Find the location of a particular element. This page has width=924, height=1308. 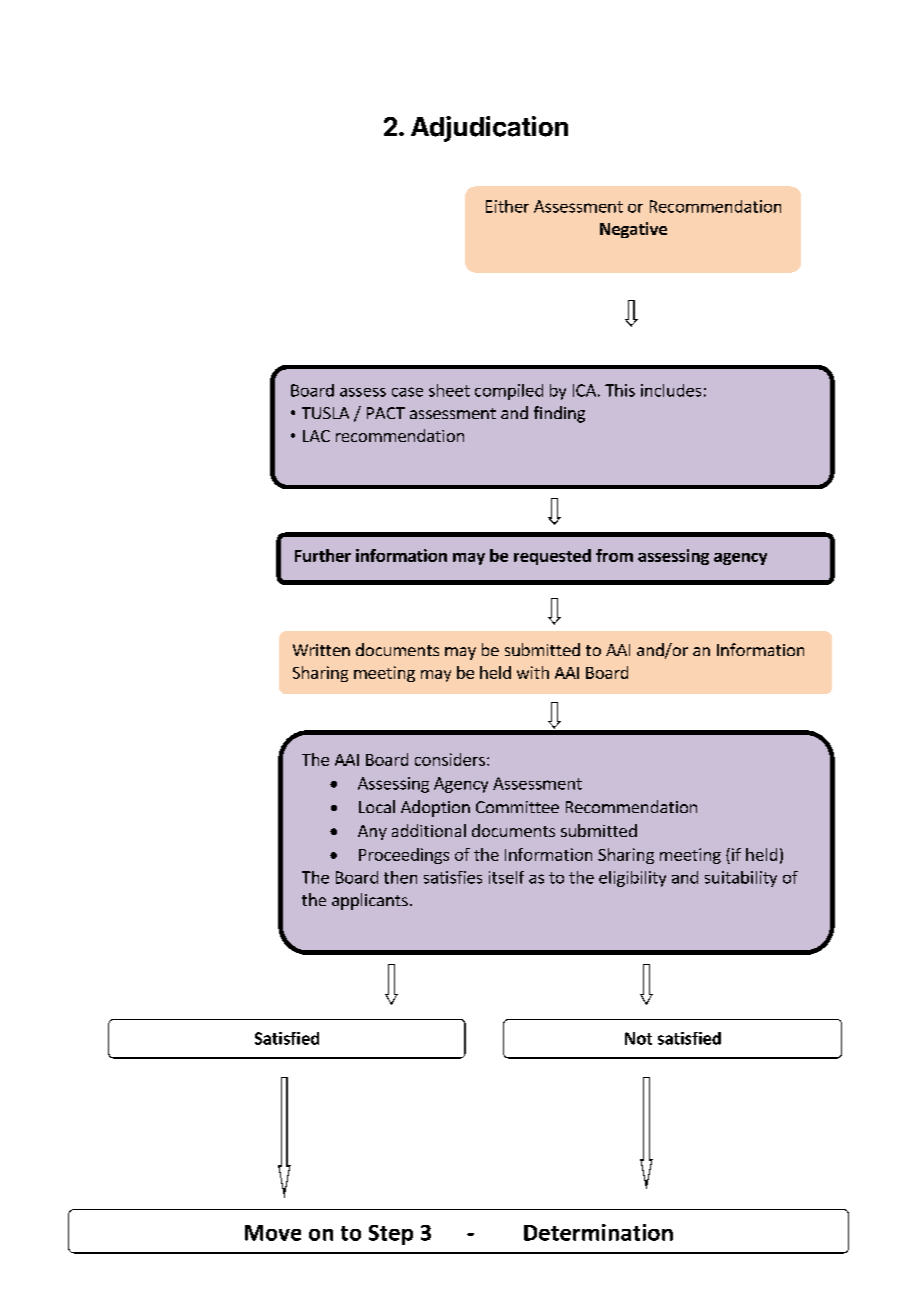

Adjudication is located at coordinates (489, 129).
